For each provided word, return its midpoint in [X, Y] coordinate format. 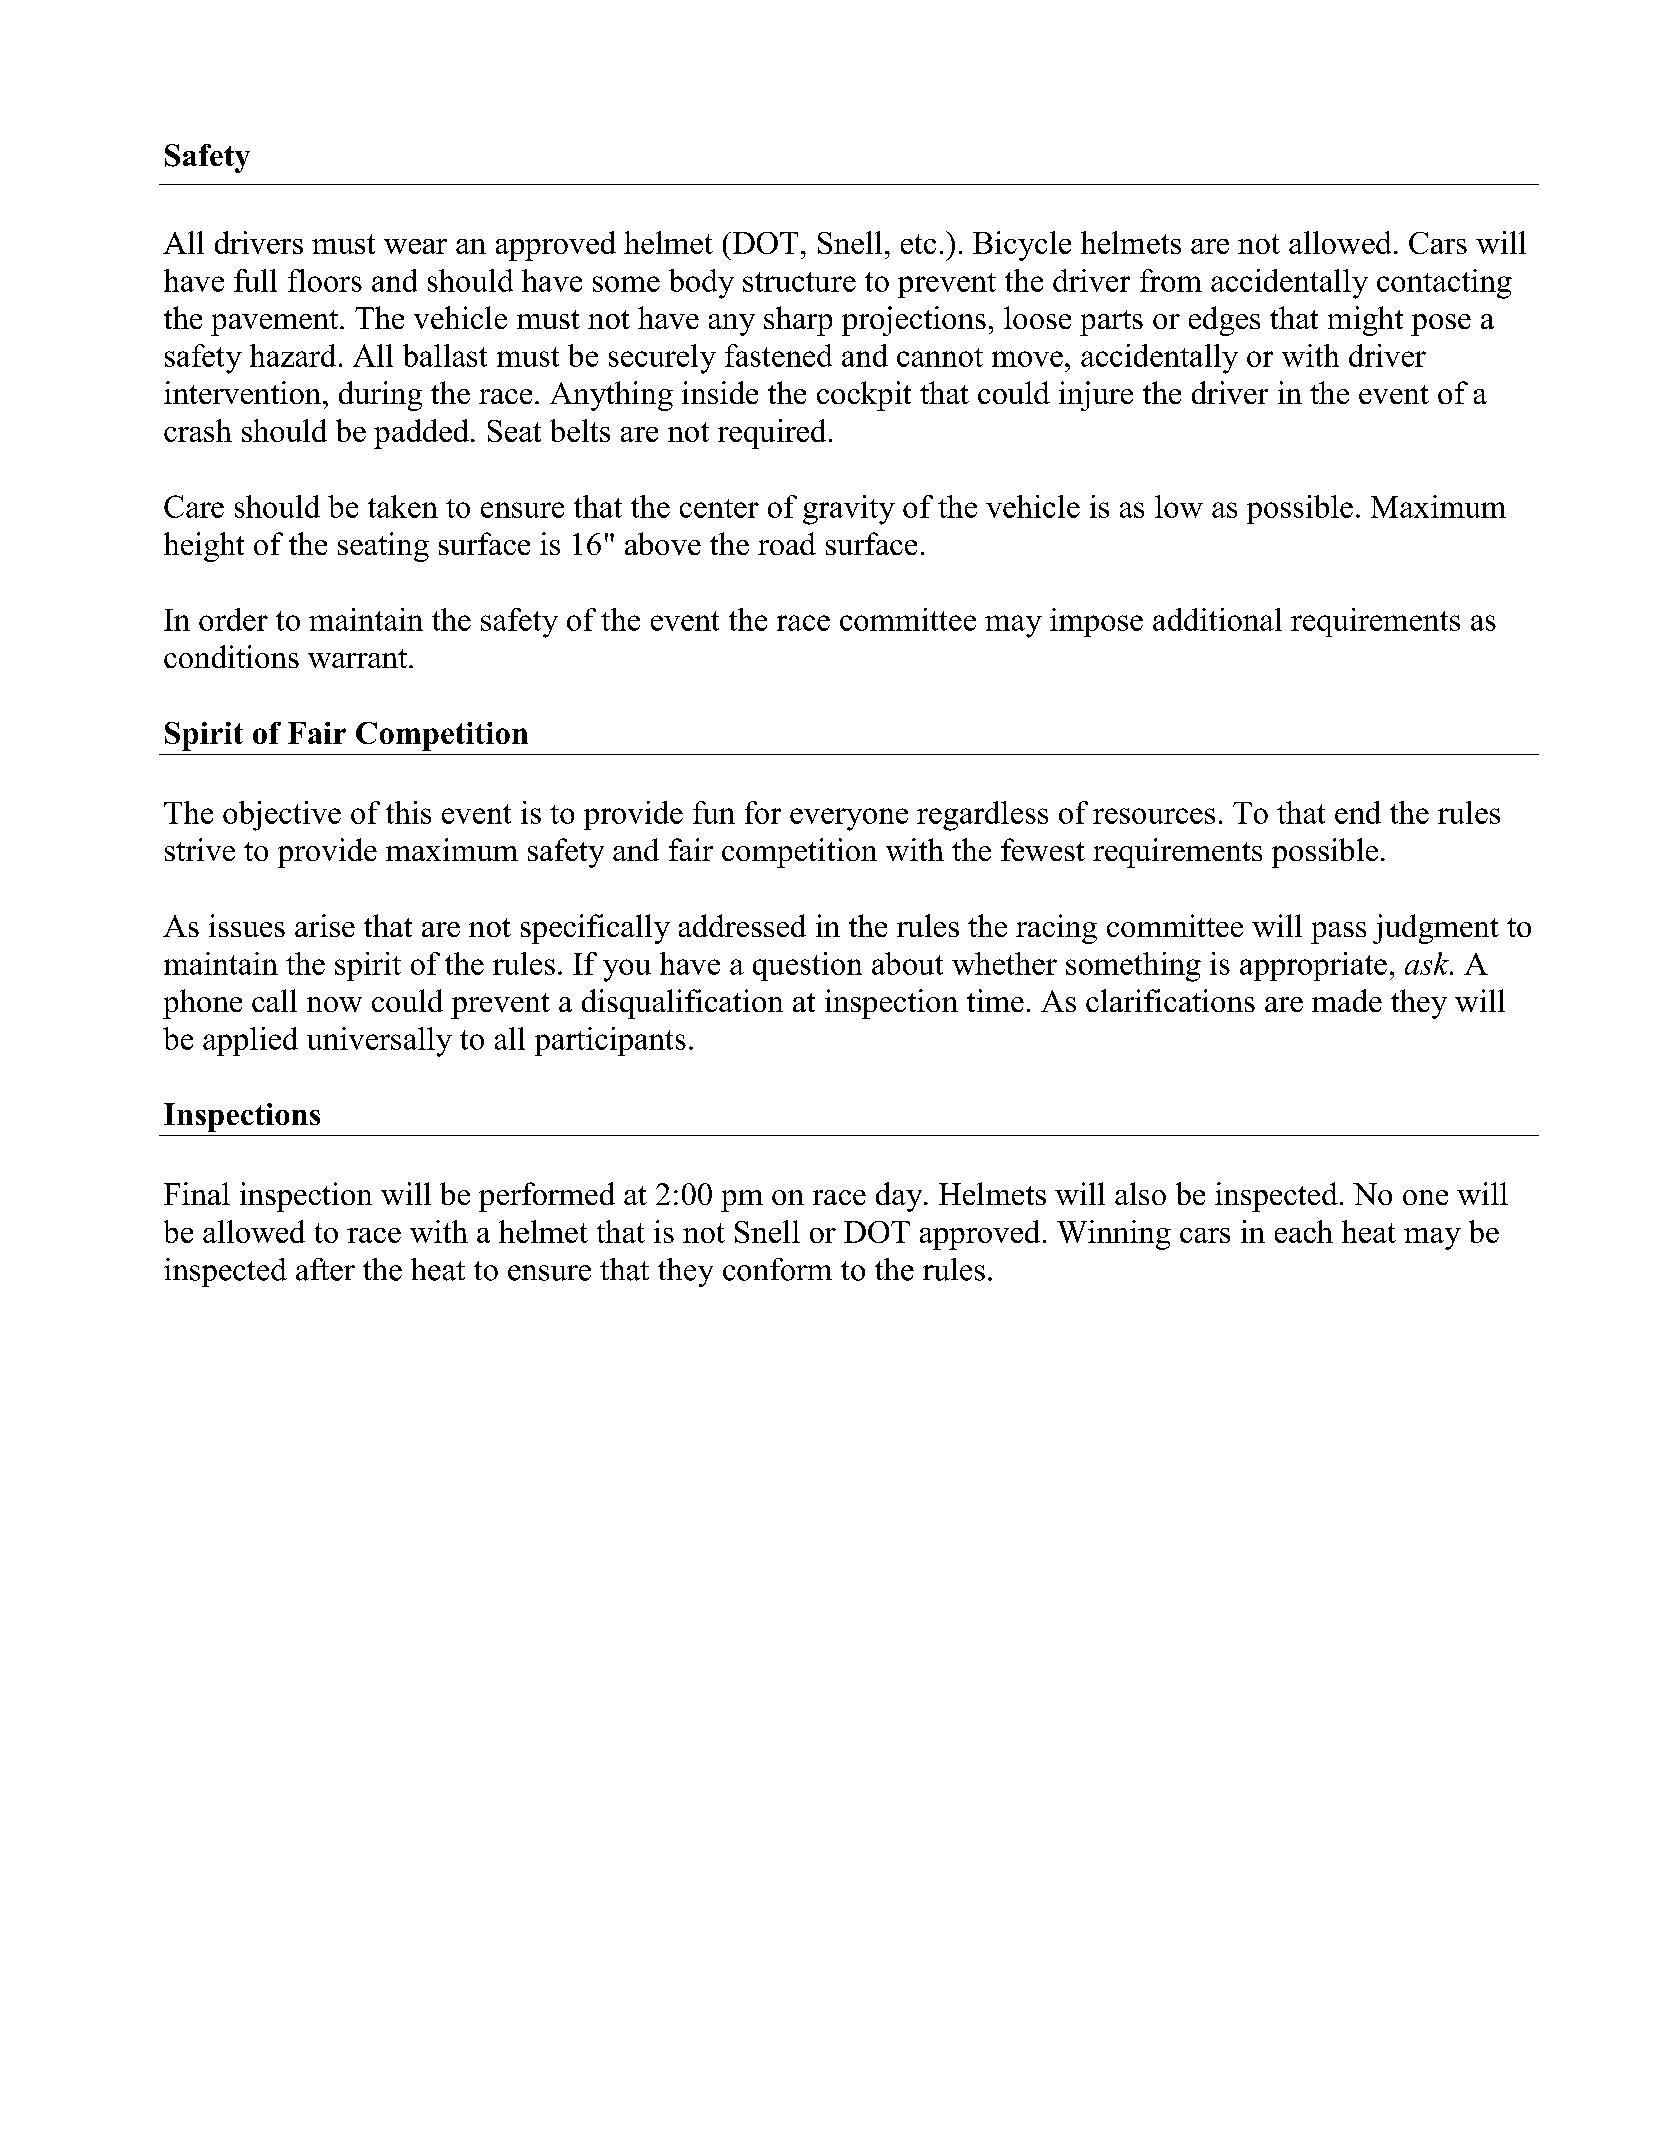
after [325, 1269]
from [1171, 280]
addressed [742, 925]
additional [1217, 619]
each [1304, 1231]
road [787, 543]
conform [777, 1269]
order [233, 619]
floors [325, 280]
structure [799, 282]
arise [325, 925]
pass [1338, 933]
